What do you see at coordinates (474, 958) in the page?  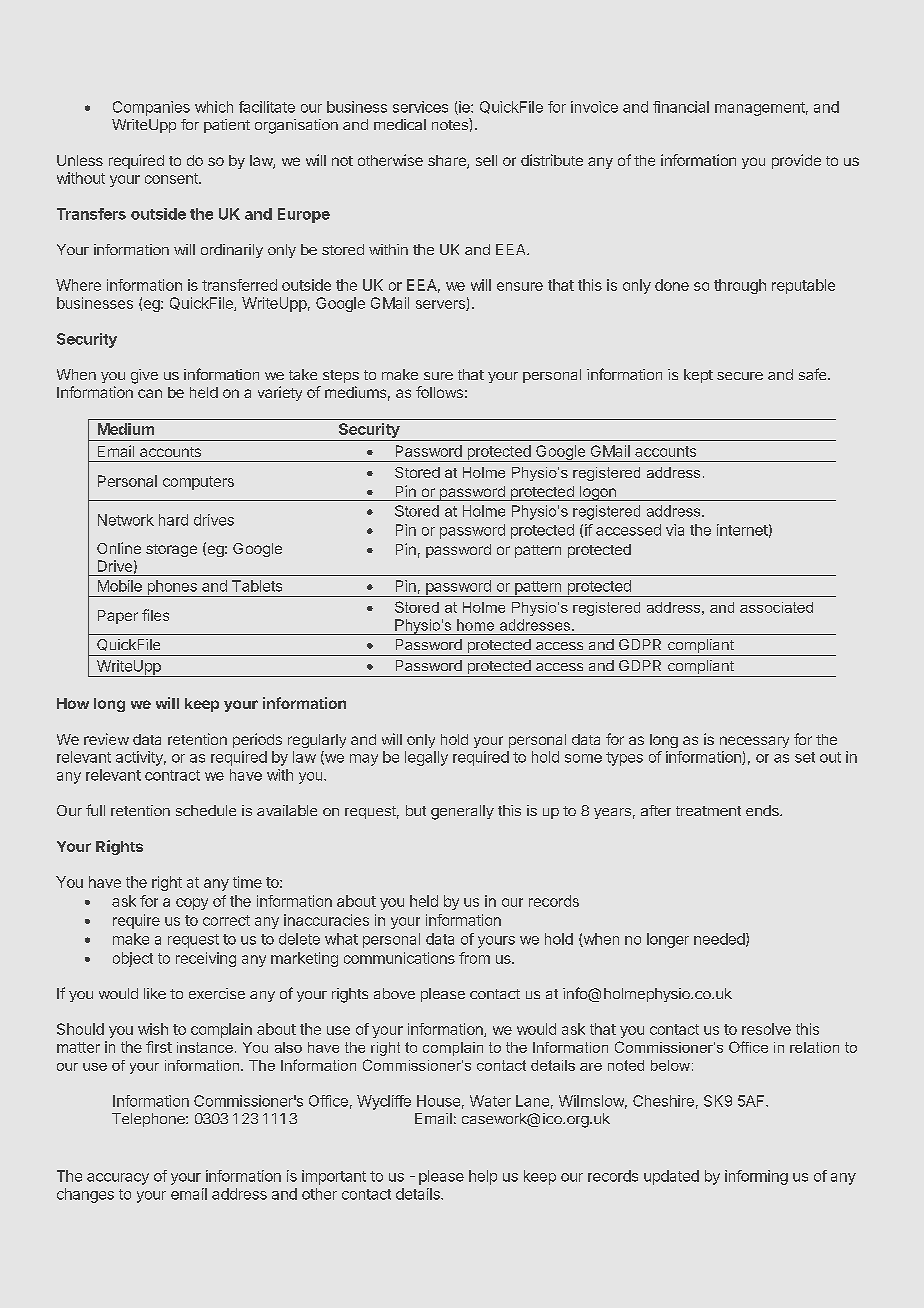 I see `from` at bounding box center [474, 958].
